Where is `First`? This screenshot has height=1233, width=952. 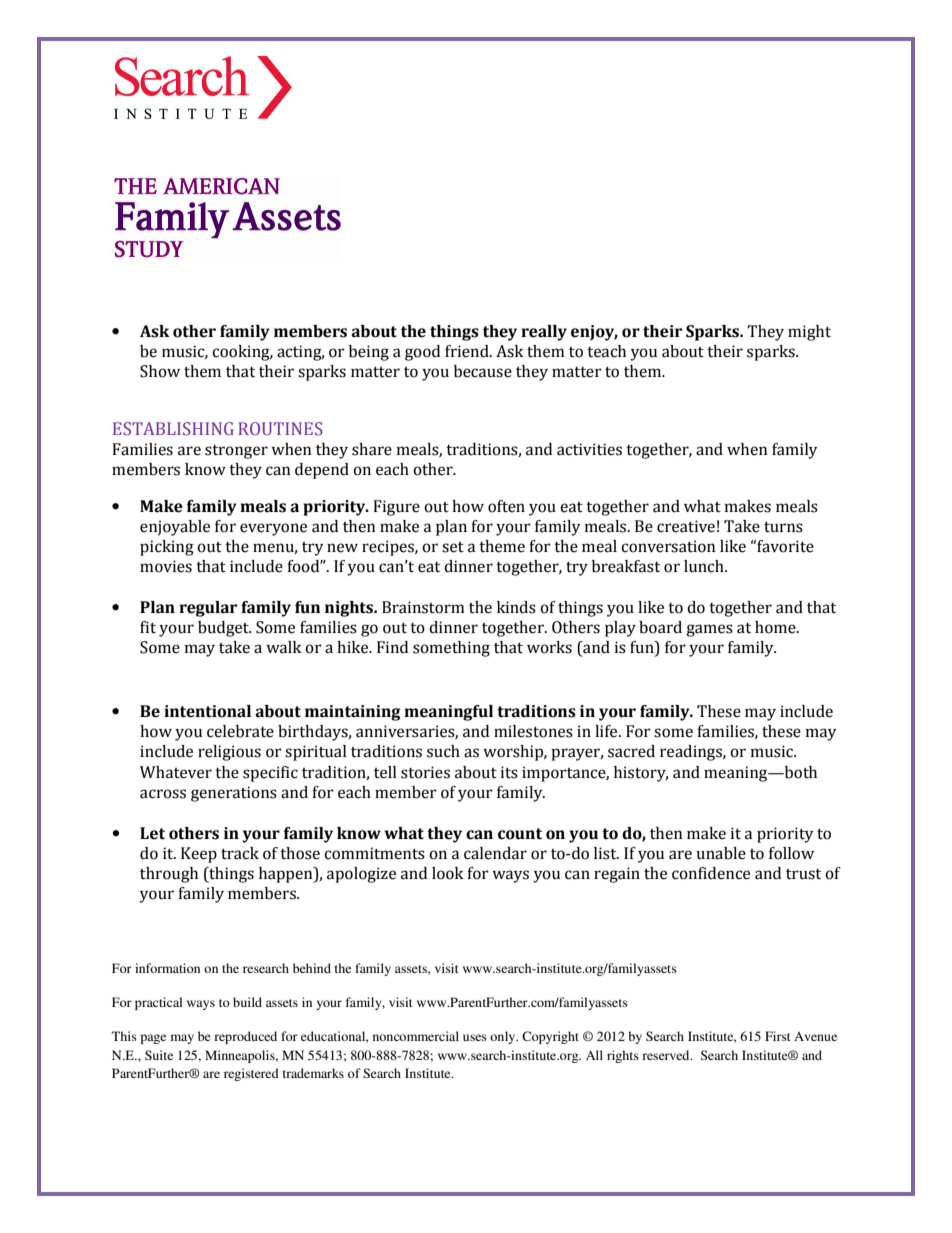
First is located at coordinates (778, 1036).
